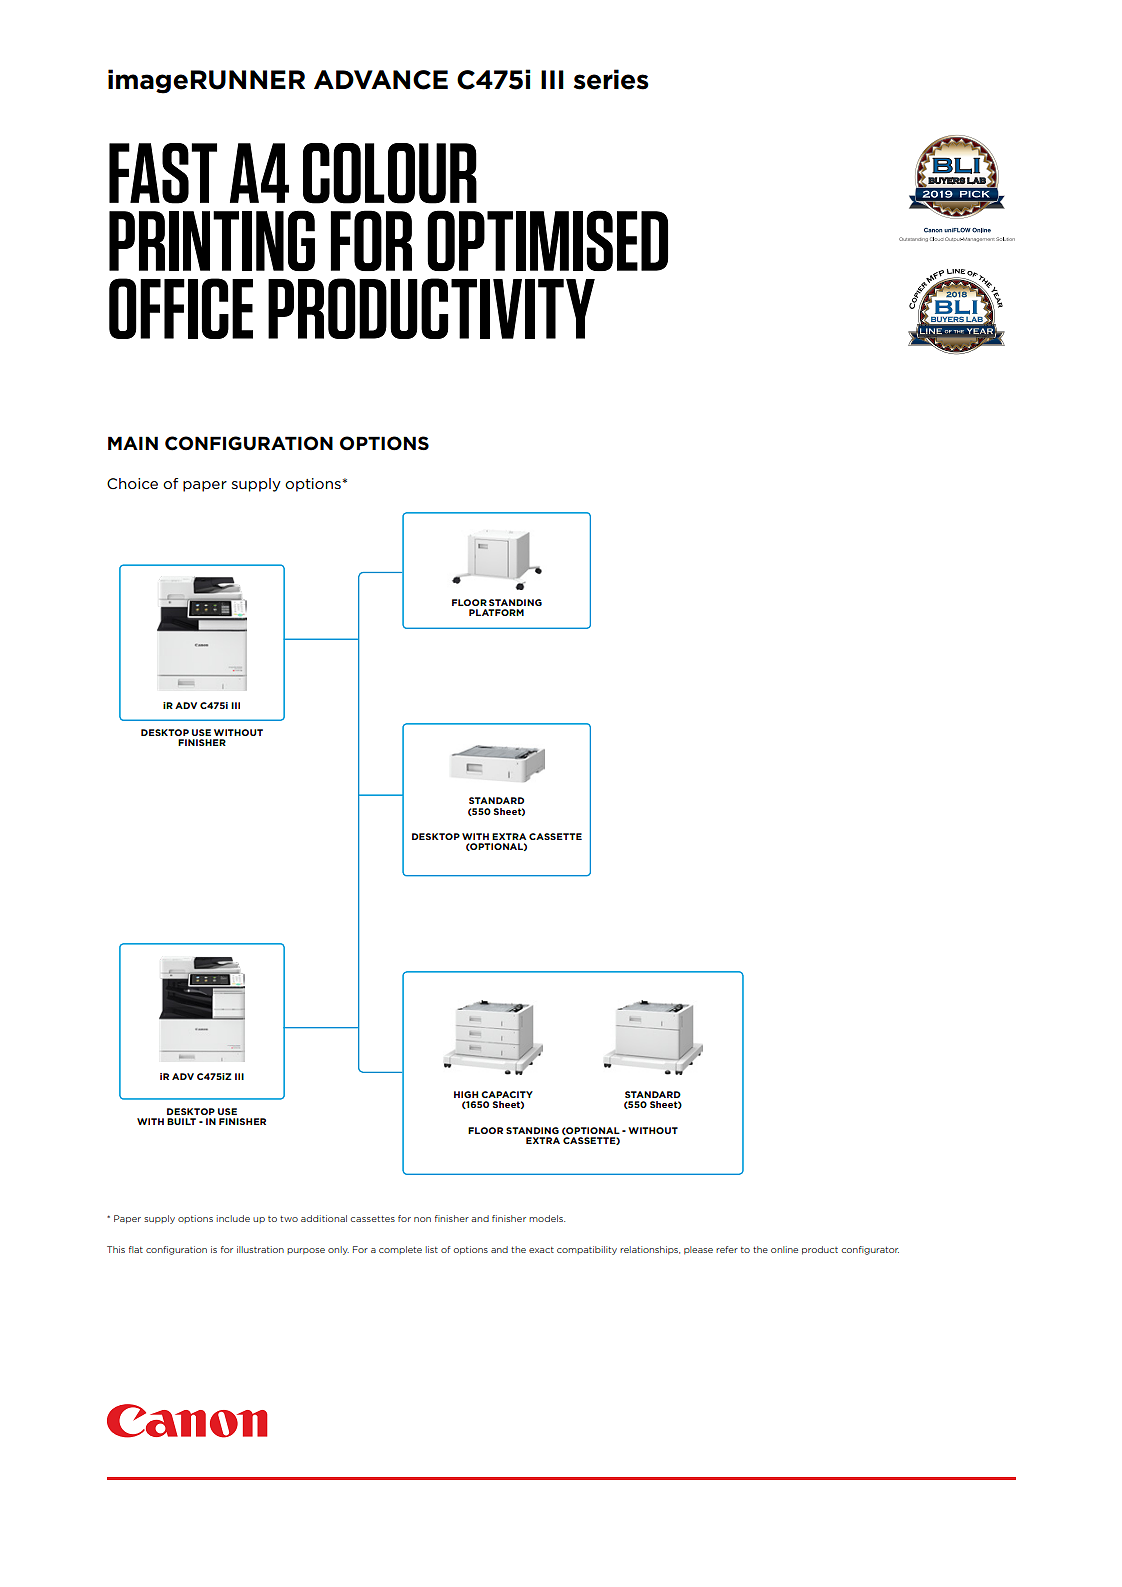 The height and width of the image is (1587, 1122). I want to click on OPTIMISED, so click(547, 240).
